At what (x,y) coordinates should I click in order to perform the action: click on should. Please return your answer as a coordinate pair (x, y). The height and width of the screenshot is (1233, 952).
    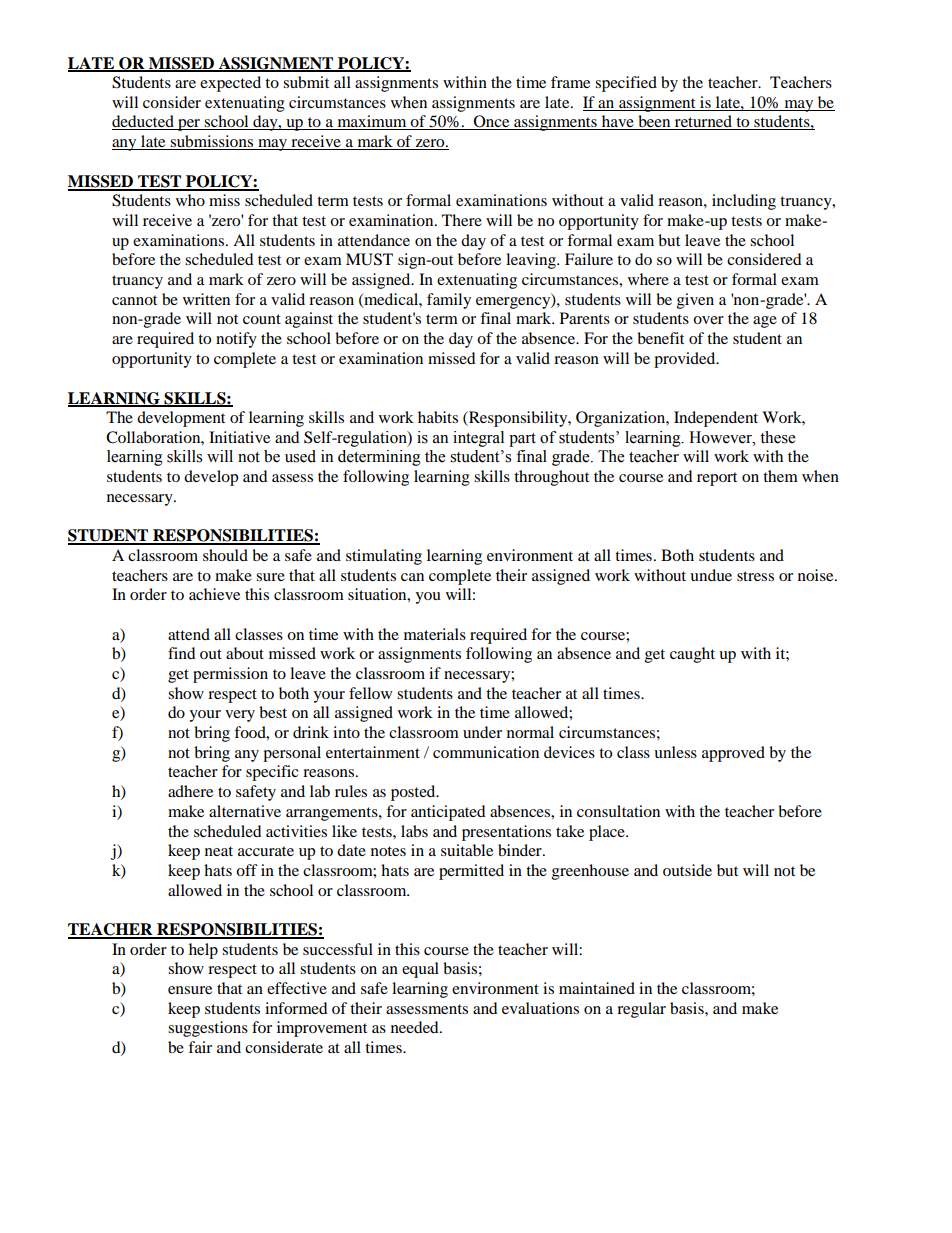
    Looking at the image, I should click on (225, 555).
